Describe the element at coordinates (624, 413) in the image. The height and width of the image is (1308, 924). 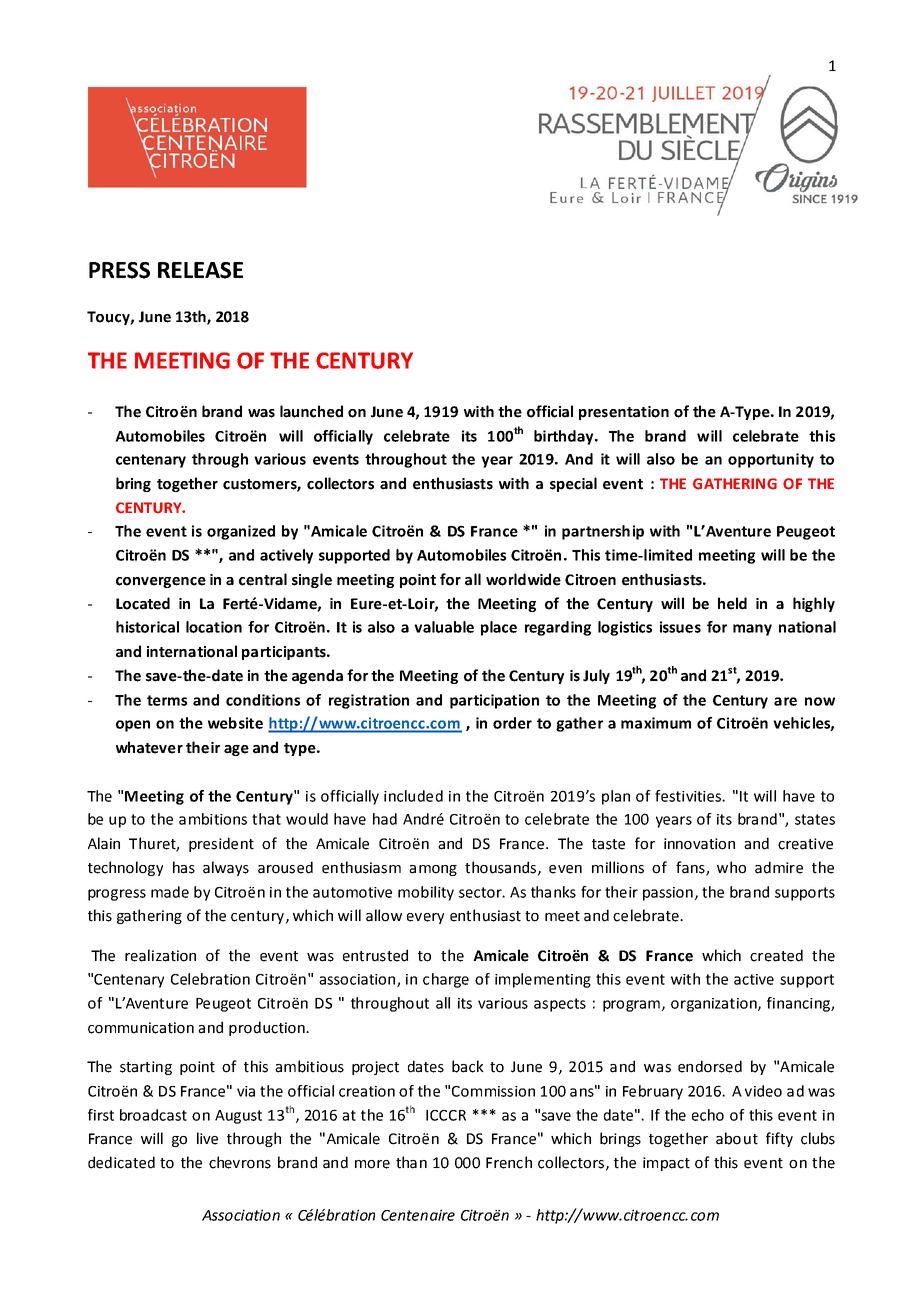
I see `presentation` at that location.
